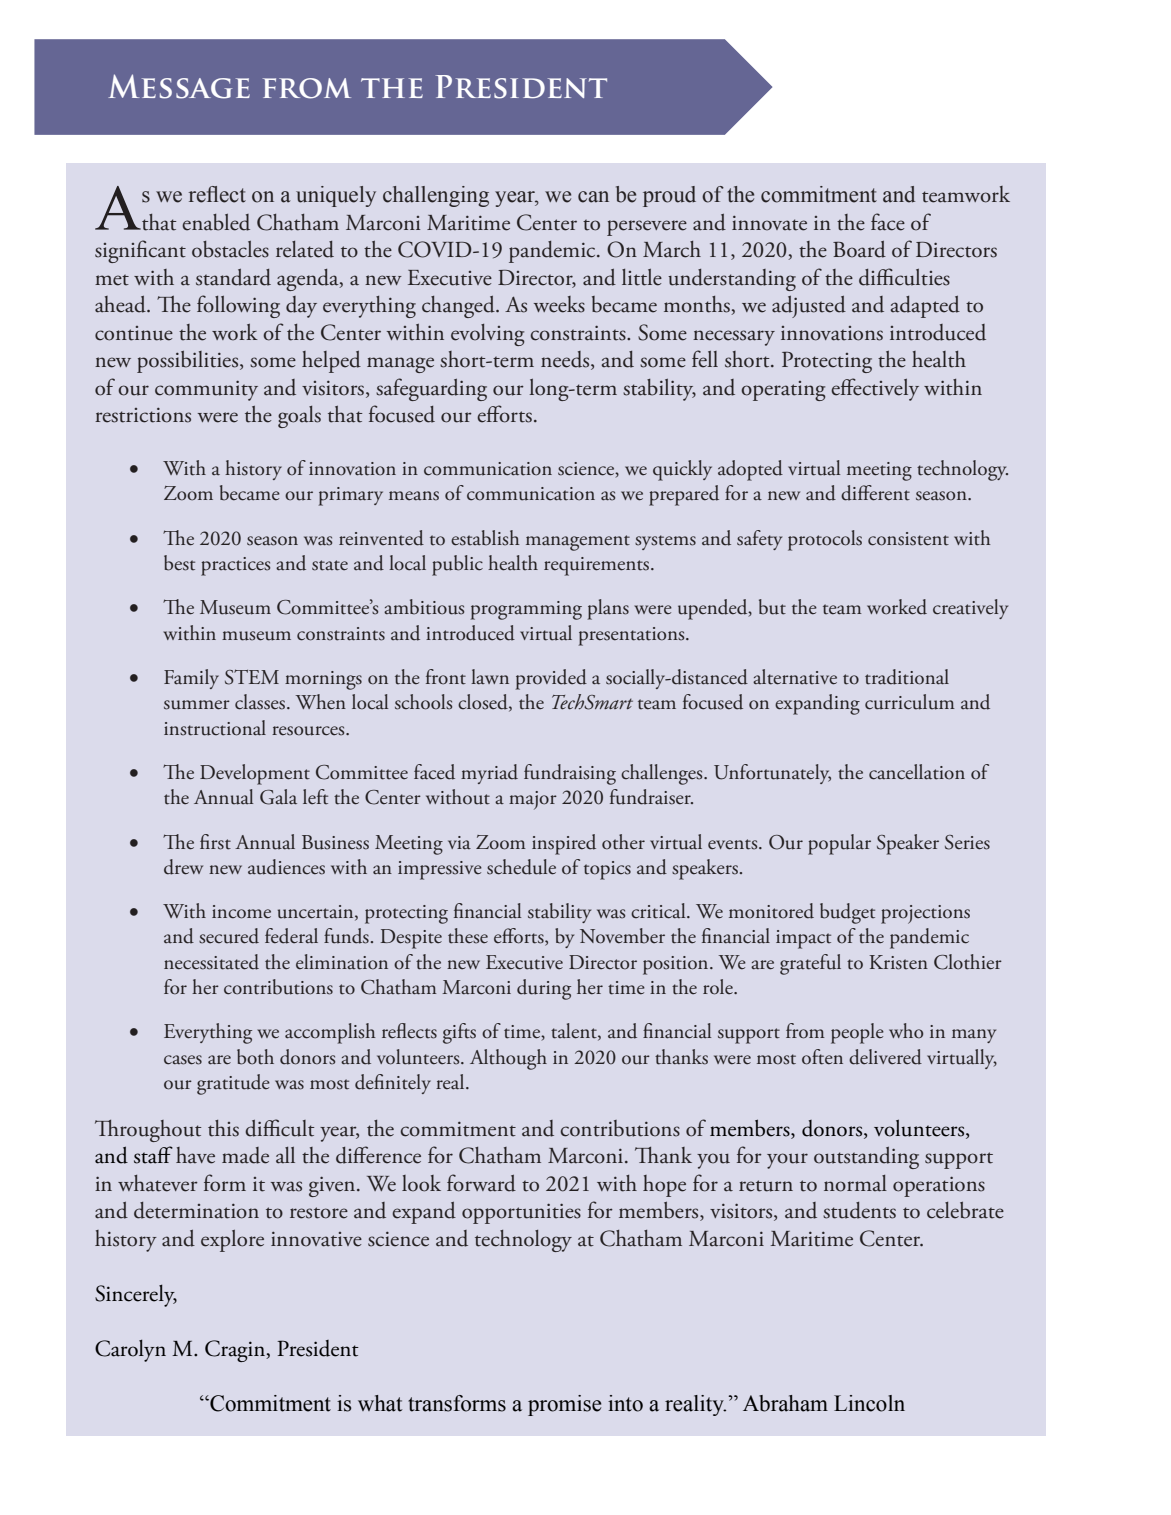 Image resolution: width=1171 pixels, height=1515 pixels. Describe the element at coordinates (783, 391) in the document. I see `operating` at that location.
